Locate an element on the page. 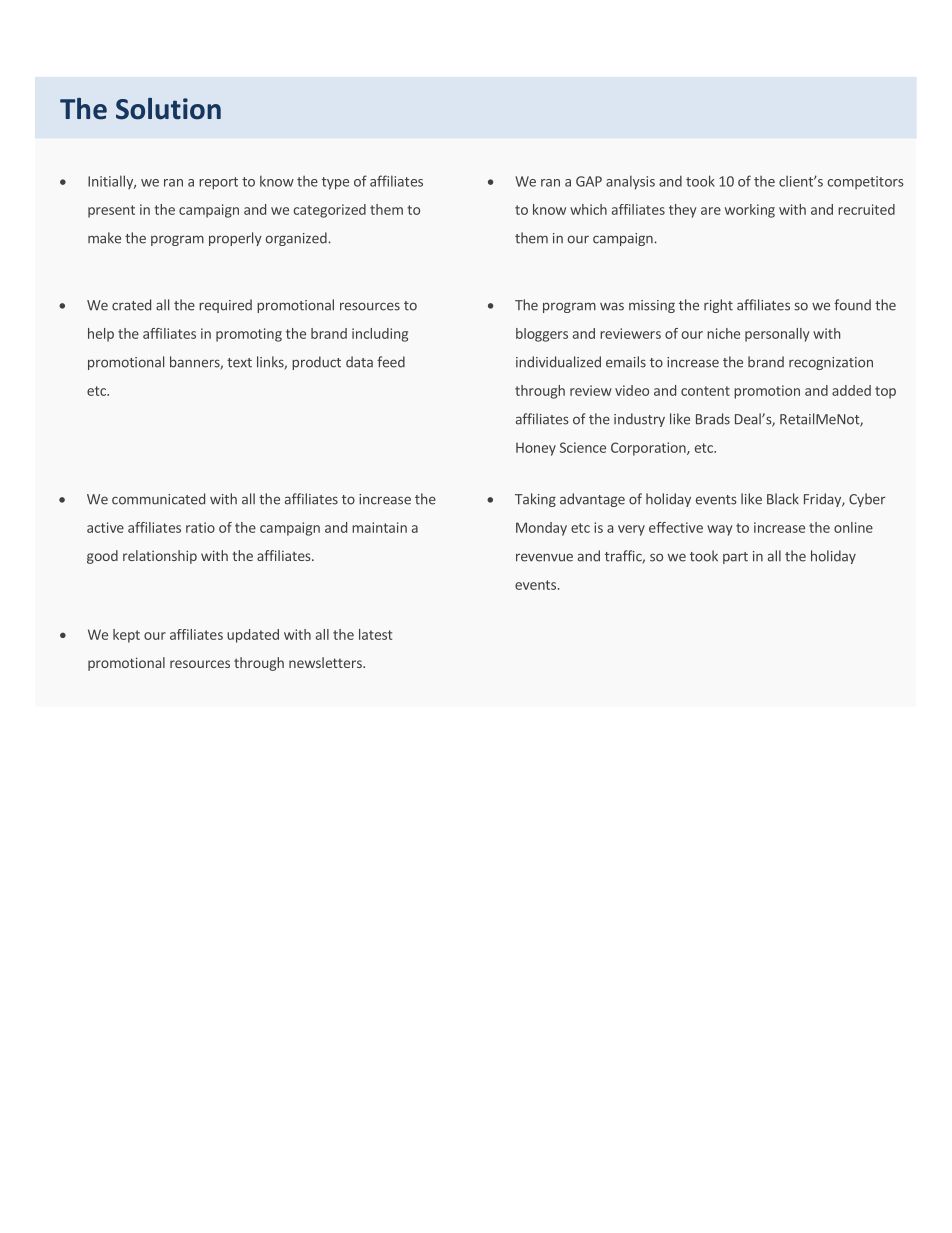  updated is located at coordinates (253, 636).
